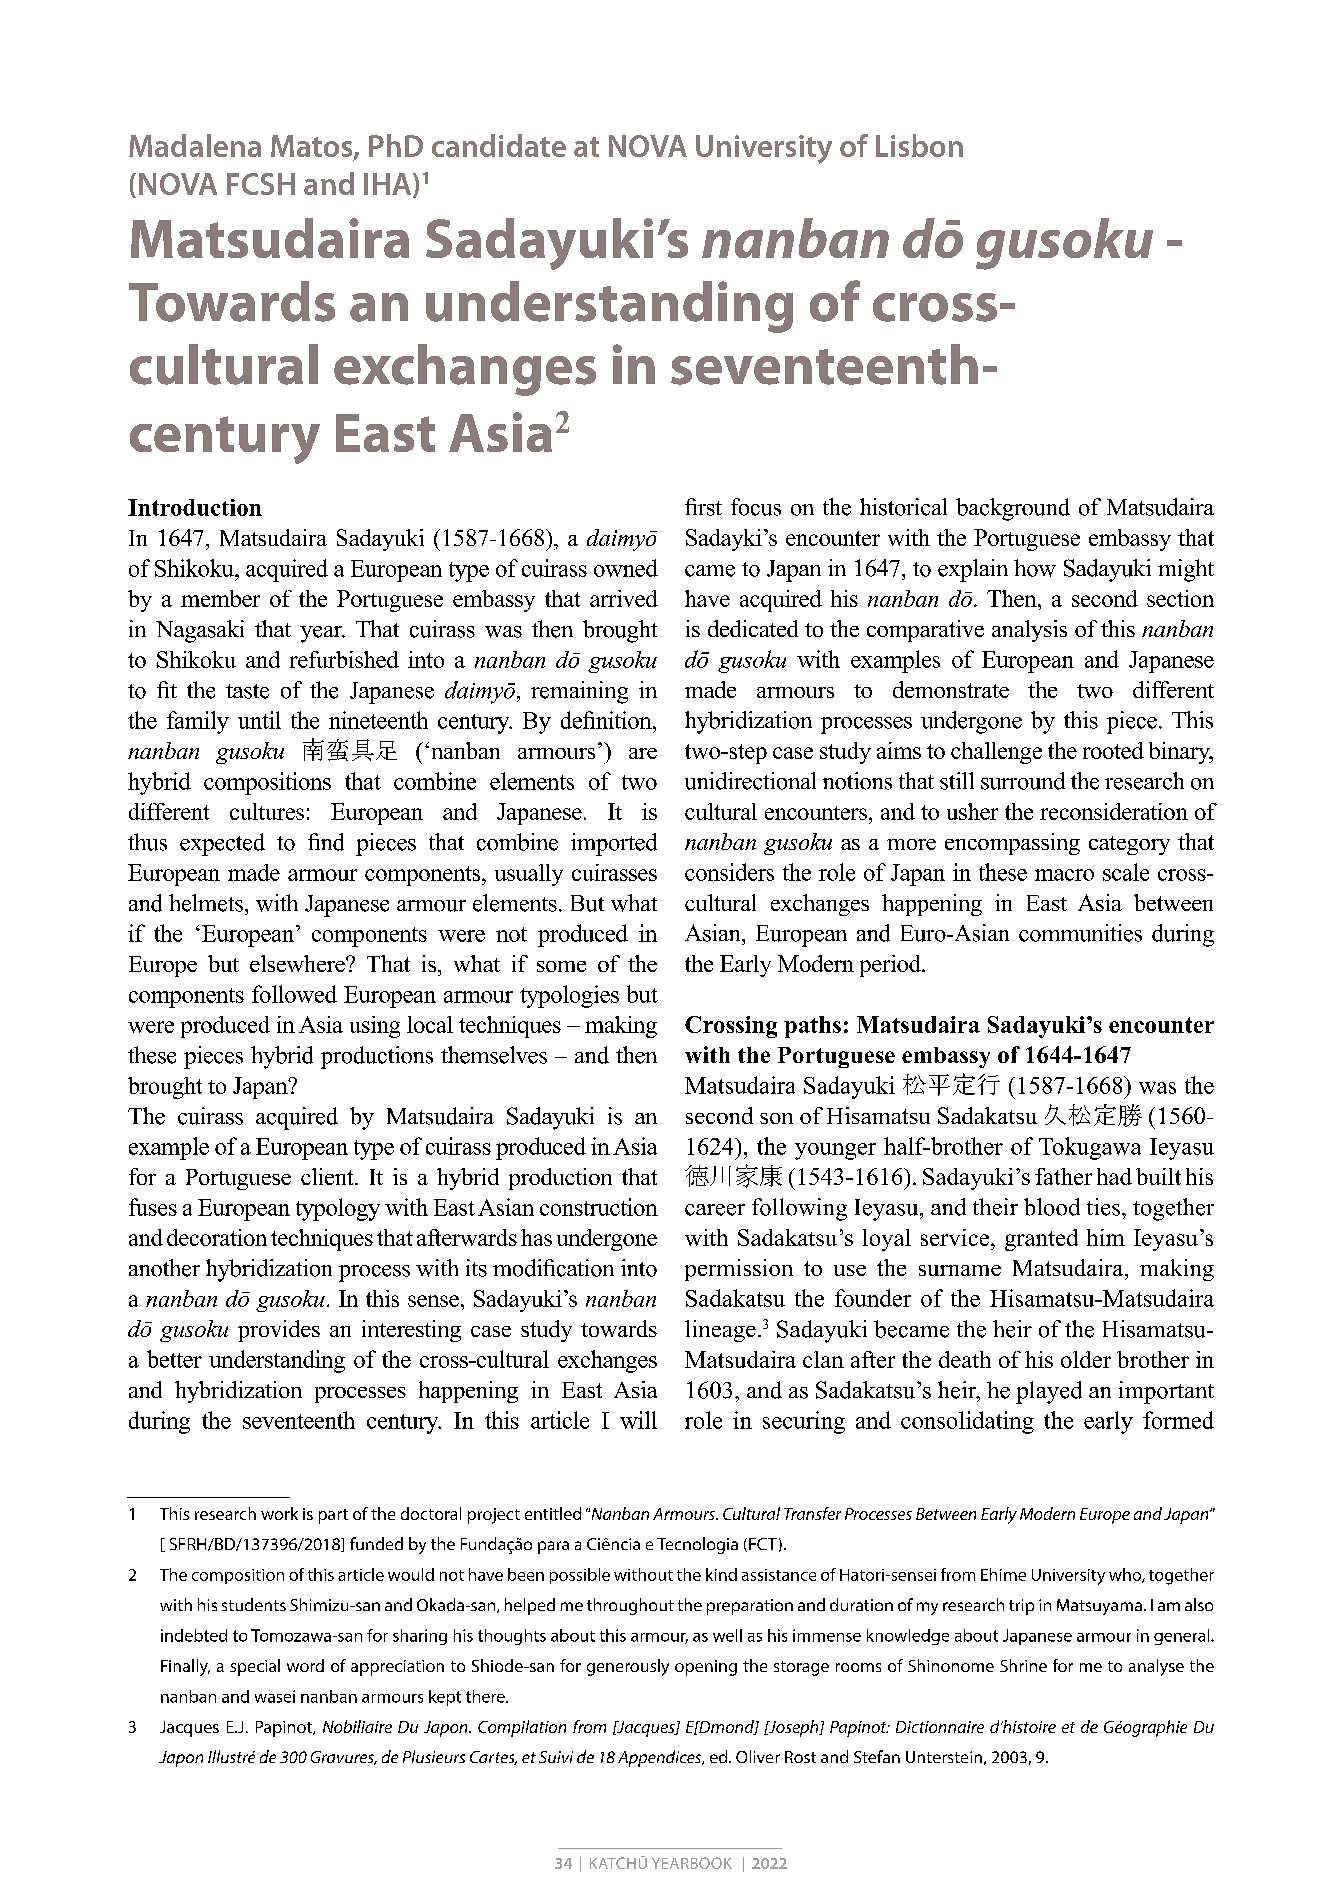 The image size is (1342, 1898). Describe the element at coordinates (255, 1667) in the page. I see `special` at that location.
